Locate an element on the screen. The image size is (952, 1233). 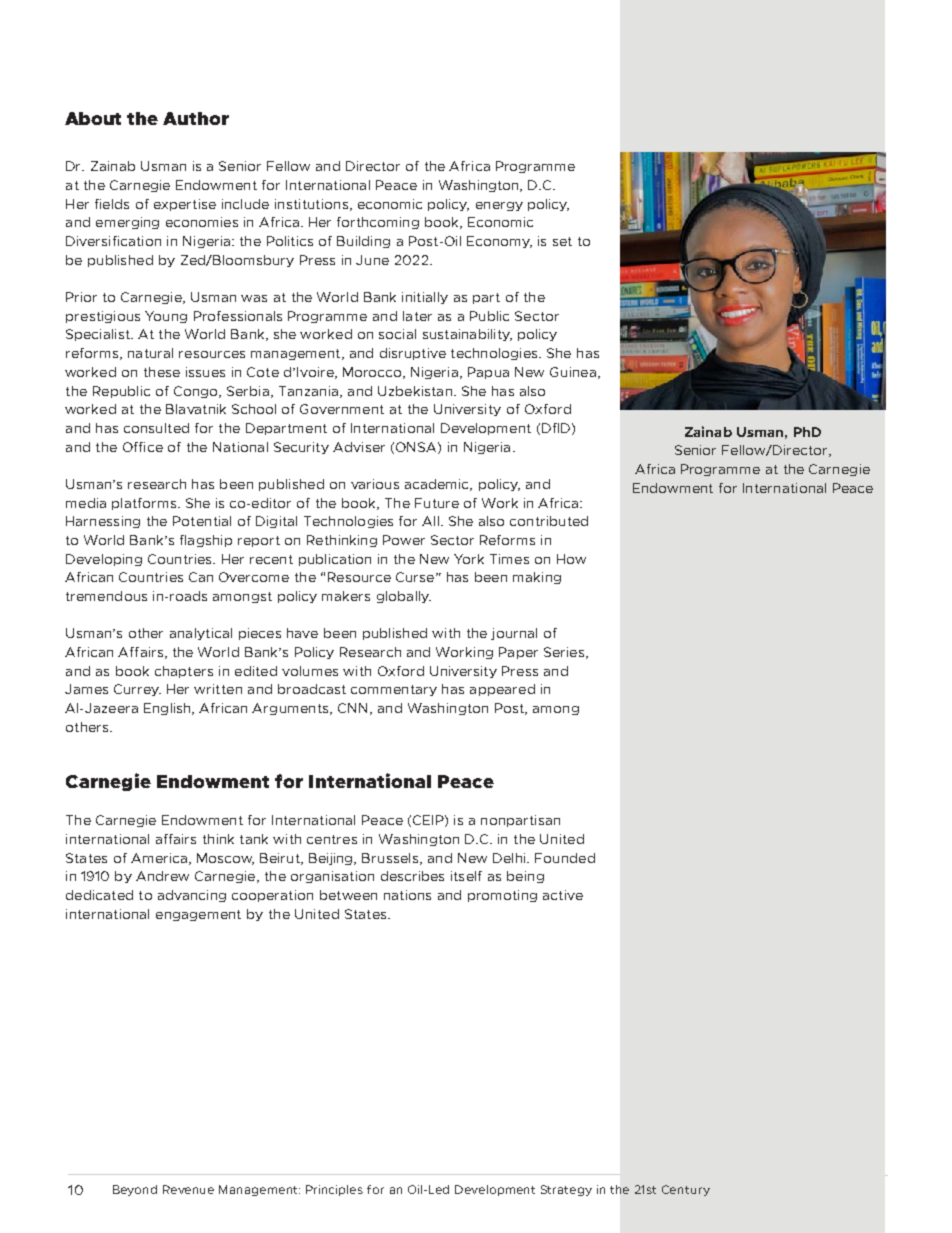
commentary is located at coordinates (394, 690).
